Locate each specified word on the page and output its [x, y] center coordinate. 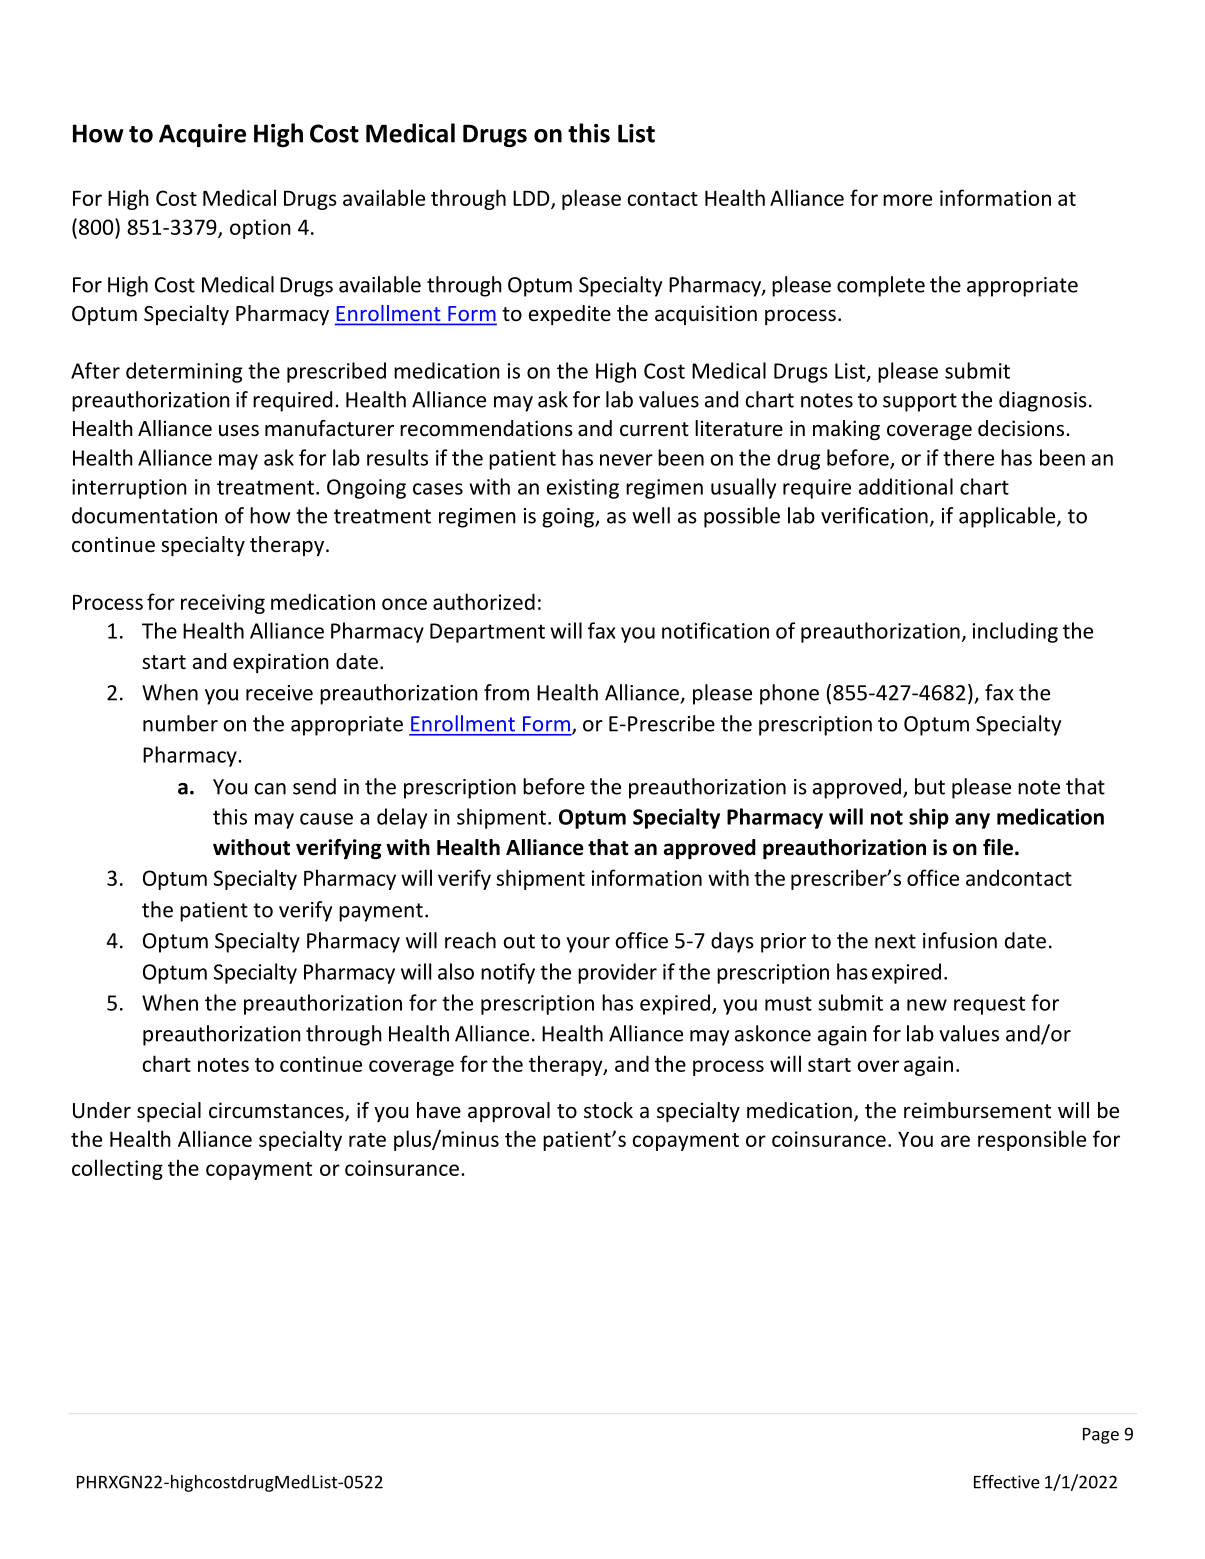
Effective [1007, 1482]
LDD [532, 199]
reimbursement [977, 1110]
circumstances [277, 1111]
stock [608, 1110]
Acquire [202, 135]
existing [583, 489]
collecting [117, 1169]
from [506, 692]
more [907, 200]
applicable [1008, 517]
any [972, 821]
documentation [144, 515]
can [270, 789]
